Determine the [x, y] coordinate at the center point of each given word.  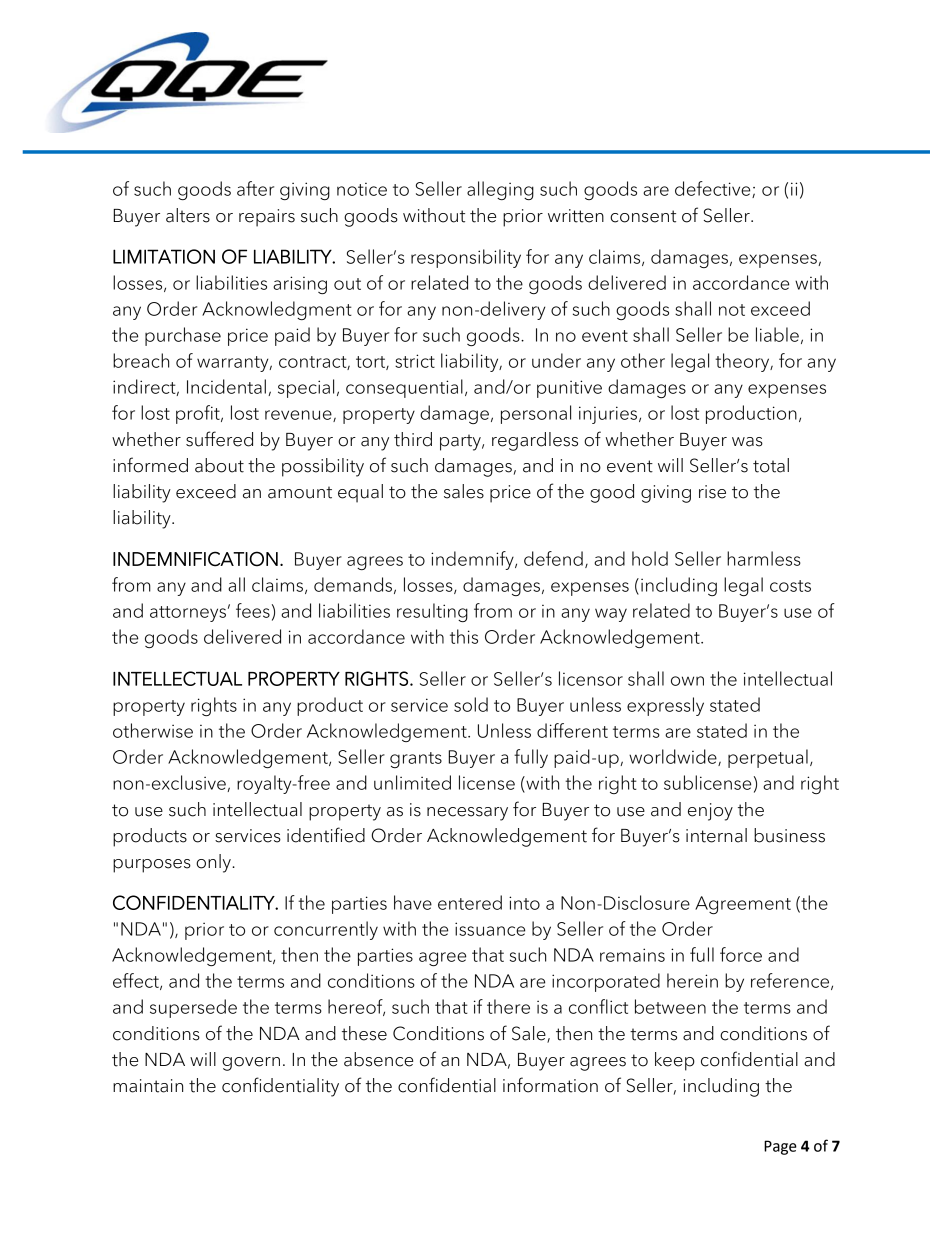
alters [188, 215]
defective [714, 189]
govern [251, 1064]
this [464, 636]
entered [470, 902]
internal [716, 835]
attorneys [188, 614]
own [687, 681]
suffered [219, 439]
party [461, 442]
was [747, 442]
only [214, 863]
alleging [500, 190]
